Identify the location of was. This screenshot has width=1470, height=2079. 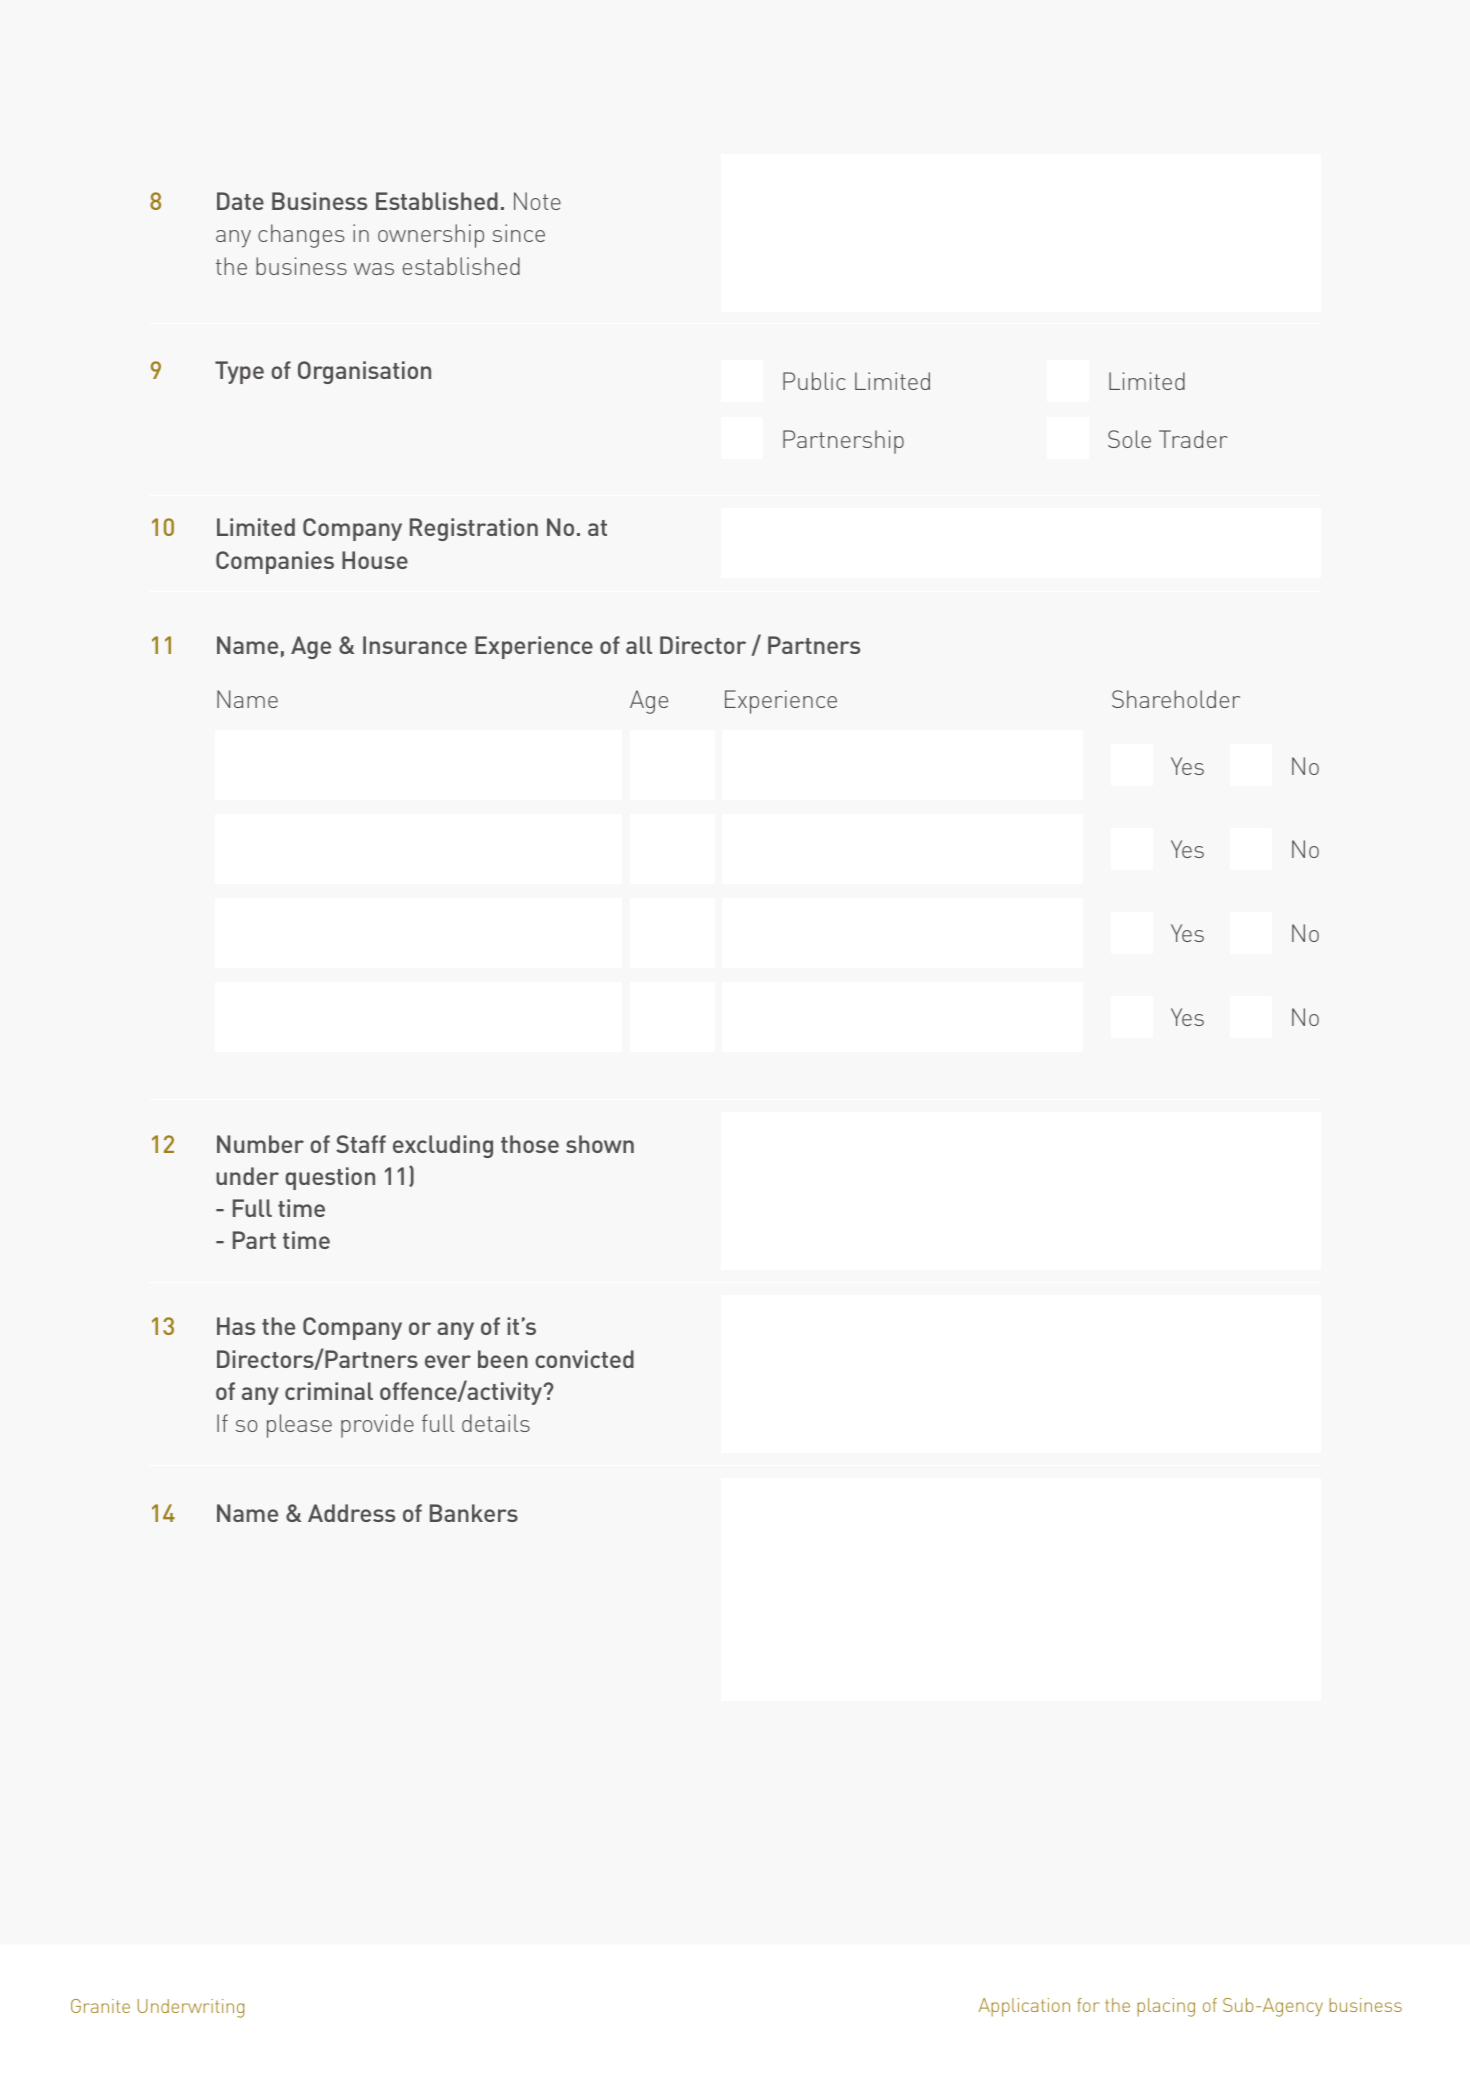
(374, 269).
